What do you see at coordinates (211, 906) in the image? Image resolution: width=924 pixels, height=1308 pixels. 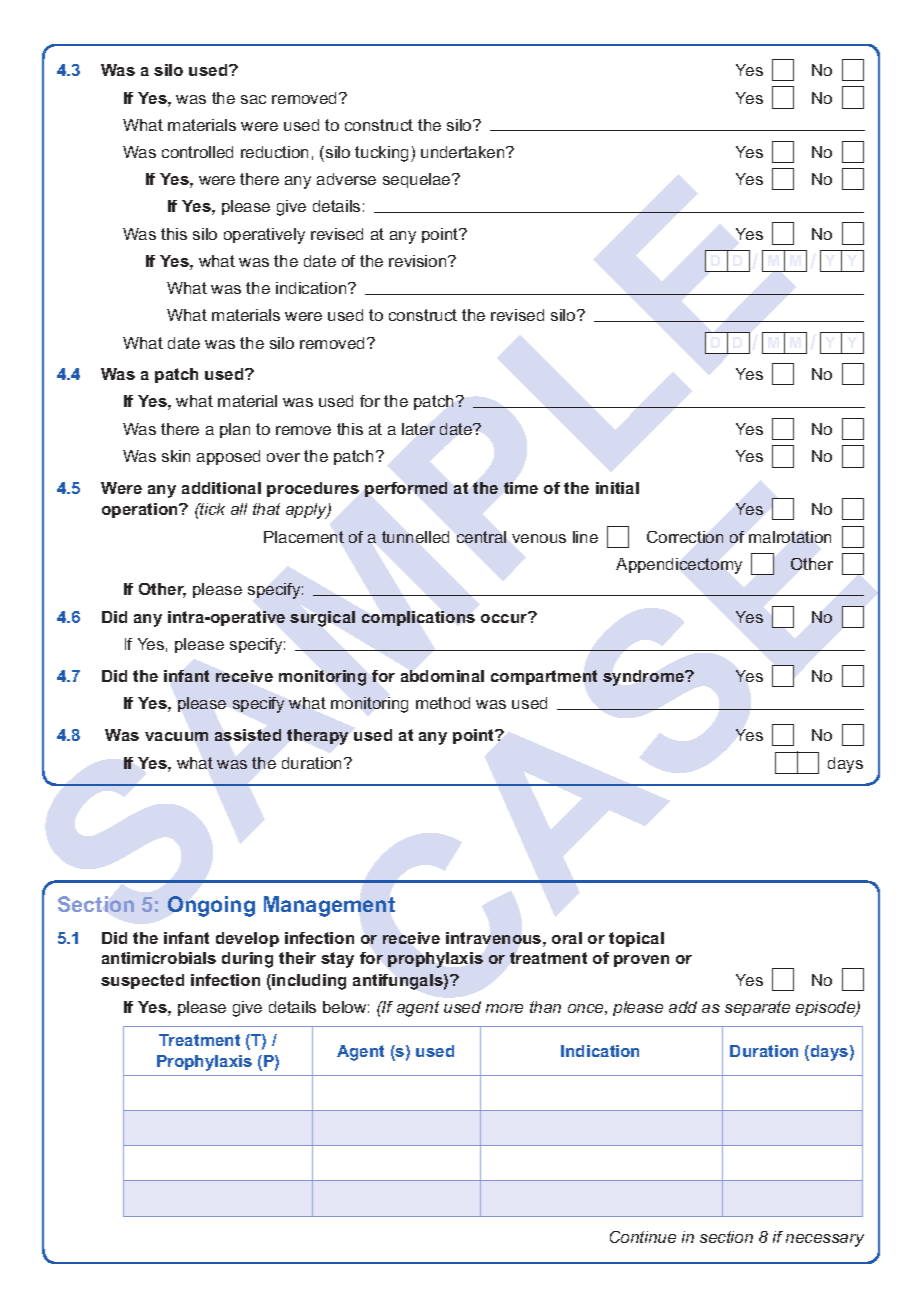 I see `Ongoing` at bounding box center [211, 906].
